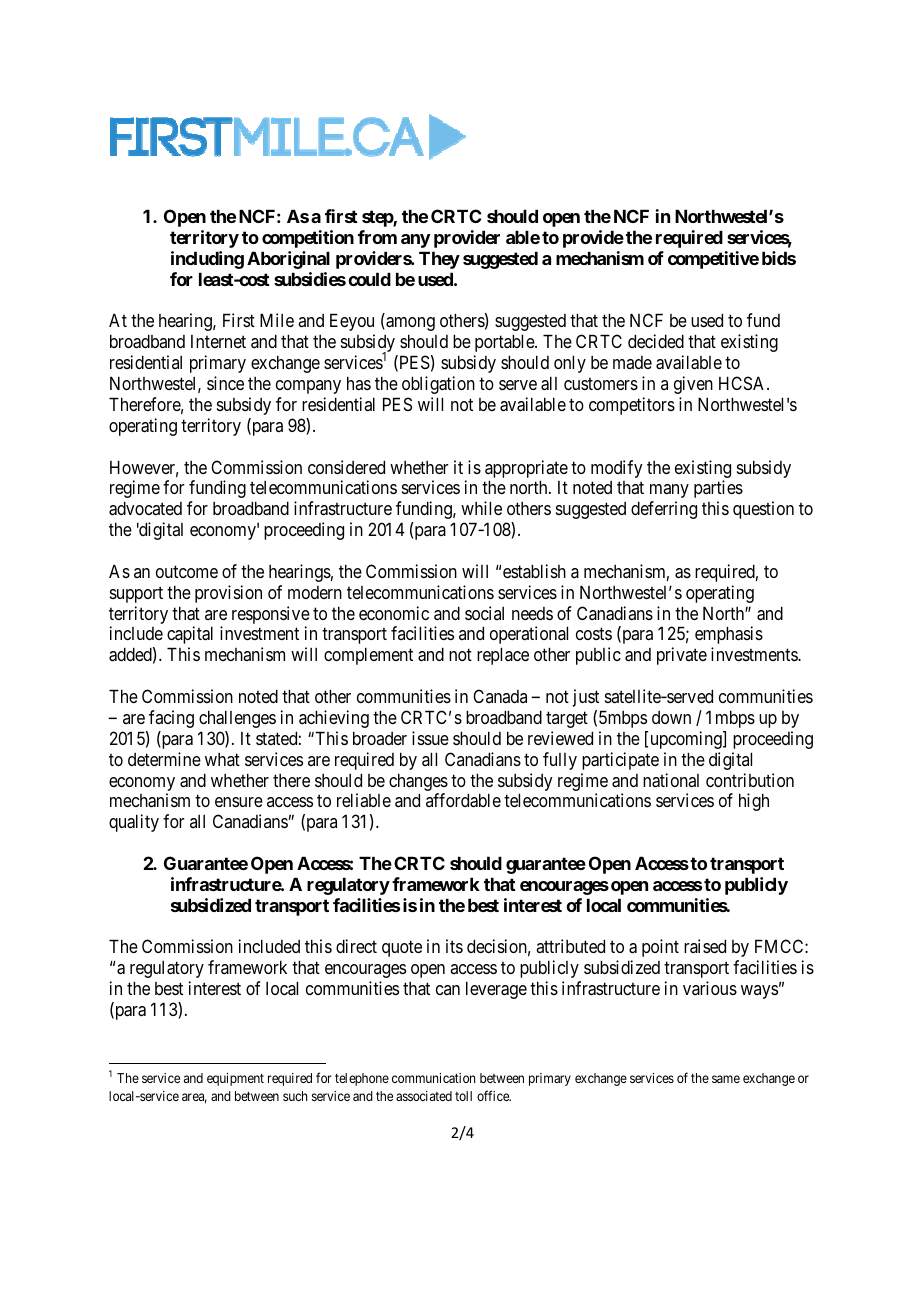  Describe the element at coordinates (656, 341) in the image. I see `decided` at that location.
